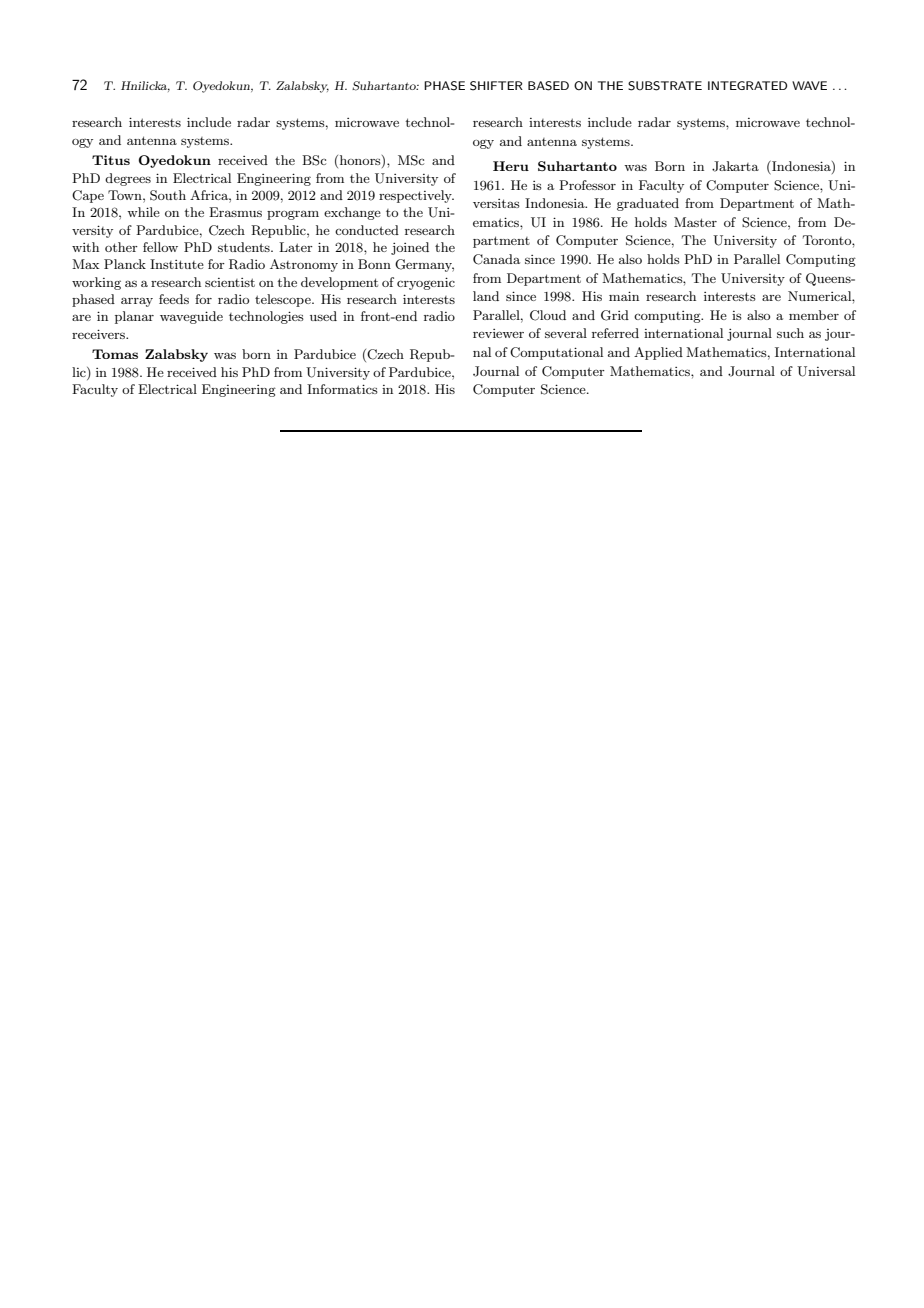  Describe the element at coordinates (111, 160) in the screenshot. I see `Titus` at that location.
